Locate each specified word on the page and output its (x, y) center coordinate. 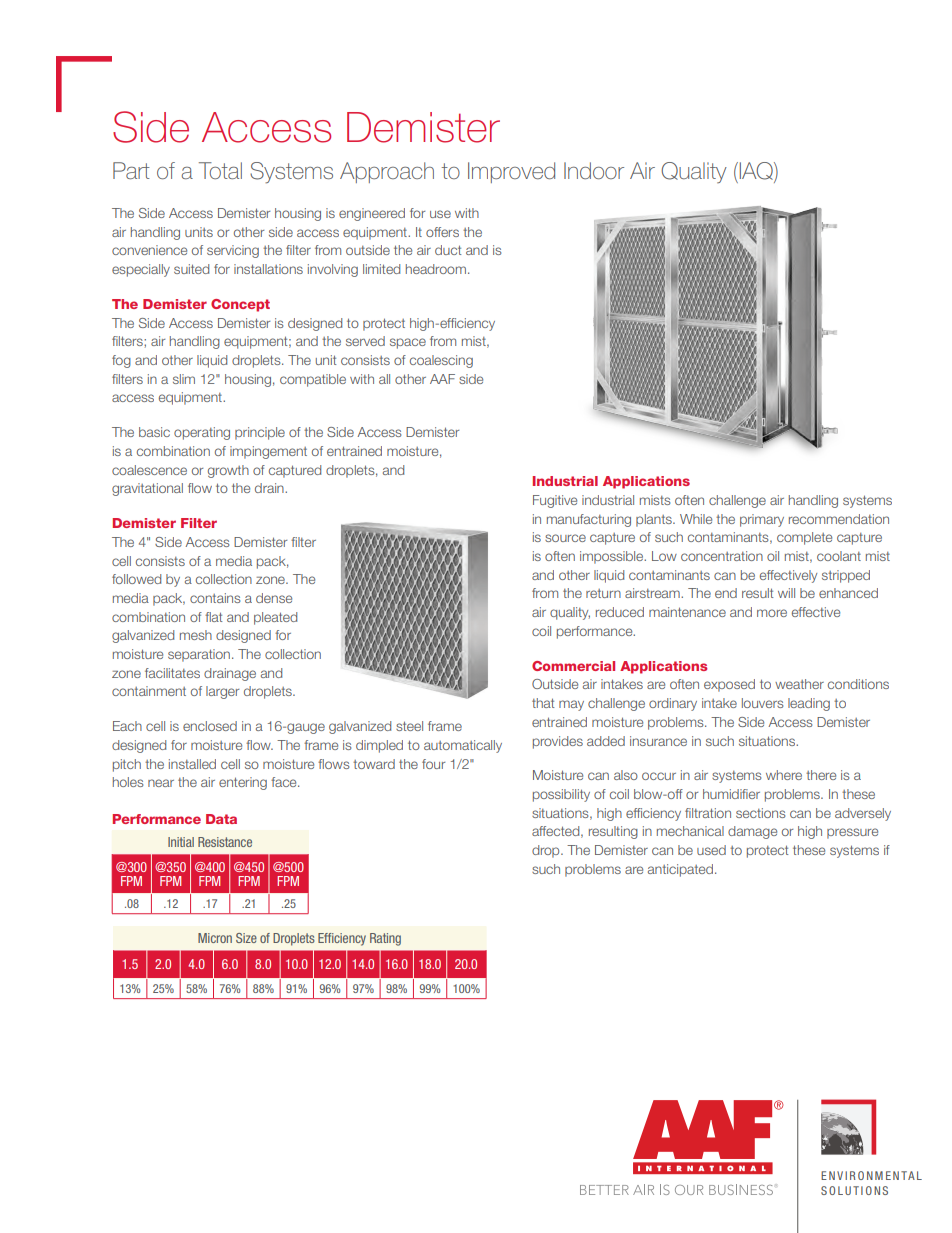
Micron (215, 938)
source (565, 538)
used (711, 850)
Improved (511, 172)
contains (215, 598)
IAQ (757, 172)
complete (804, 538)
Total (220, 170)
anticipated (680, 870)
